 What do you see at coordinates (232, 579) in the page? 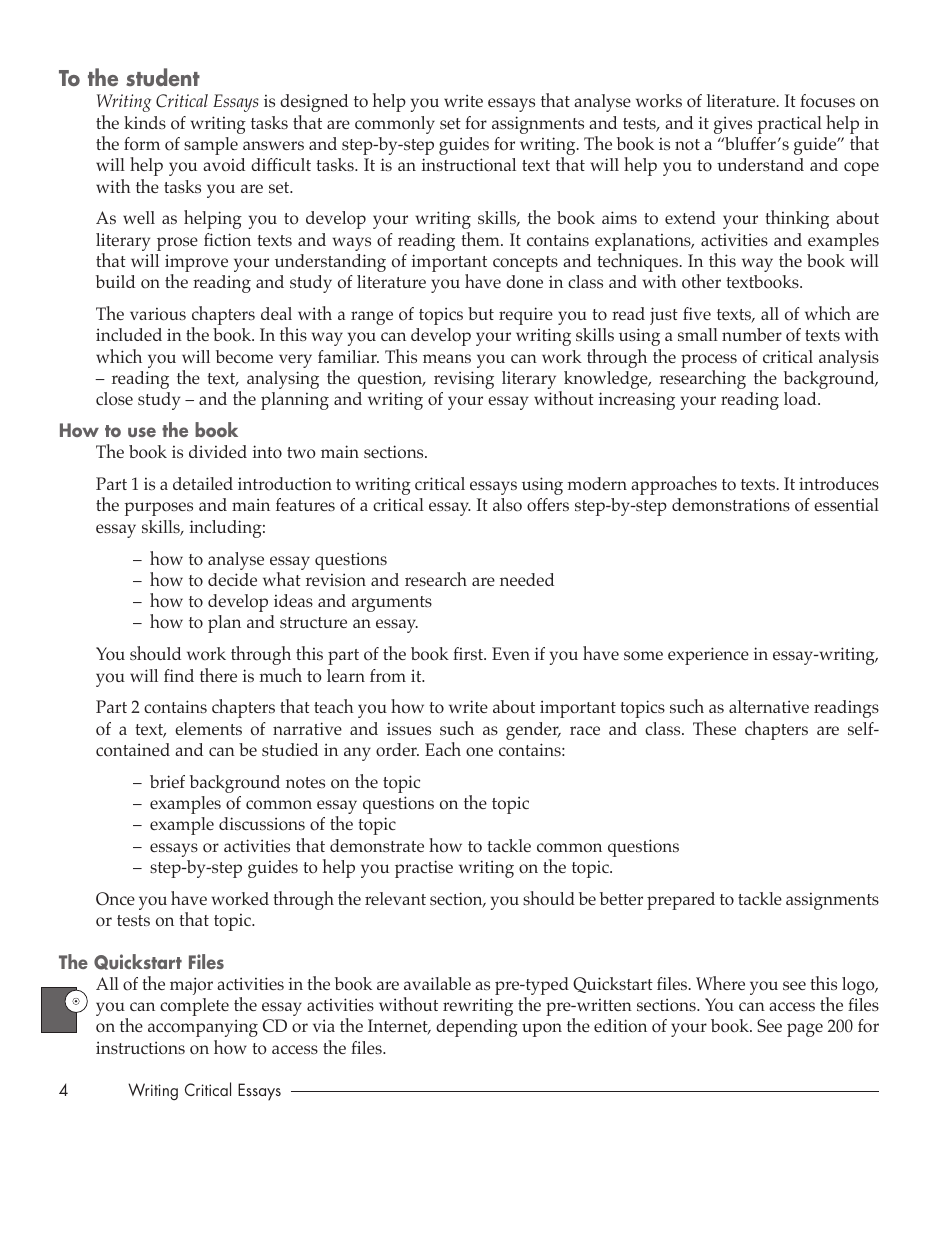
I see `decide` at bounding box center [232, 579].
